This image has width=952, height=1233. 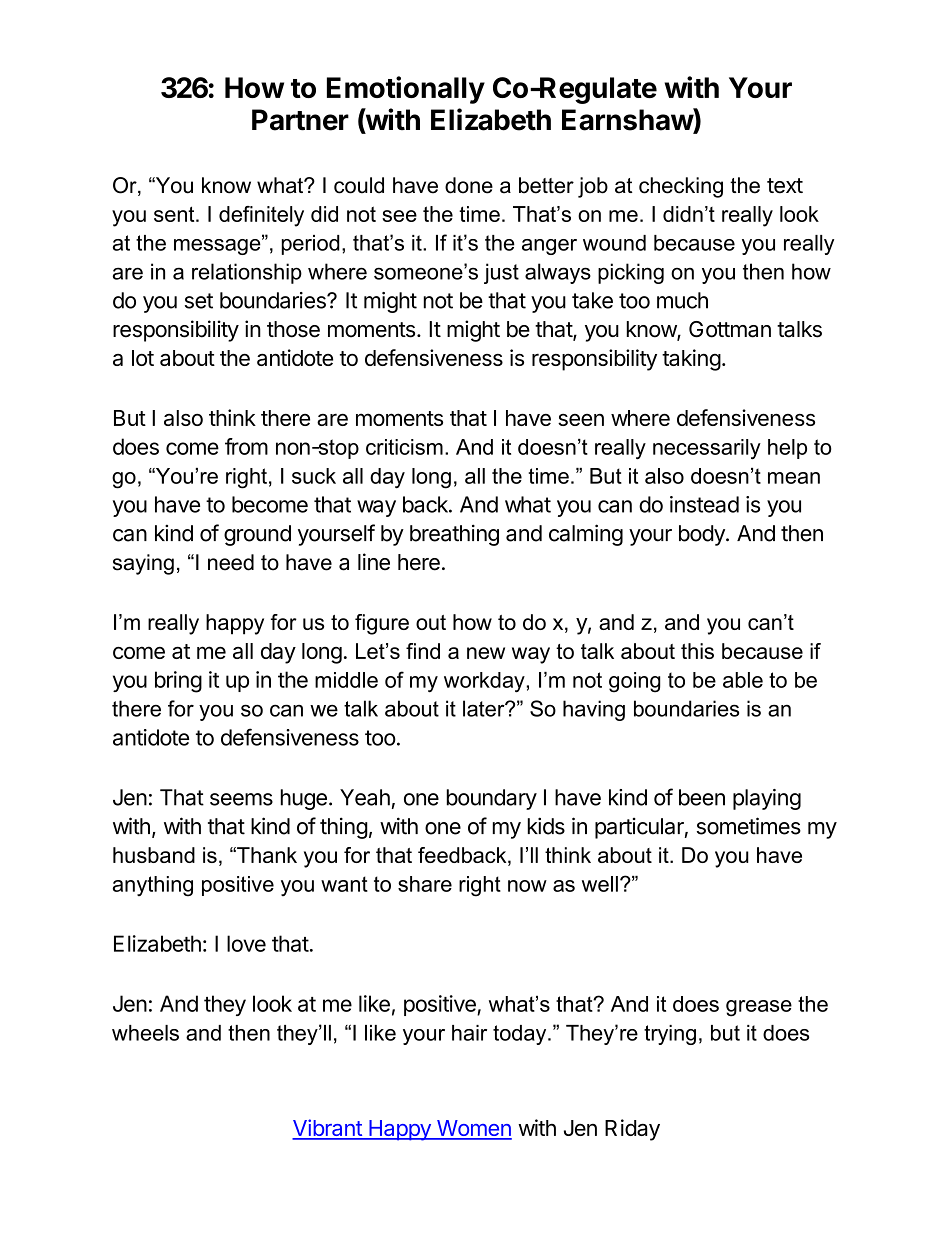 What do you see at coordinates (145, 1033) in the image?
I see `wheels` at bounding box center [145, 1033].
